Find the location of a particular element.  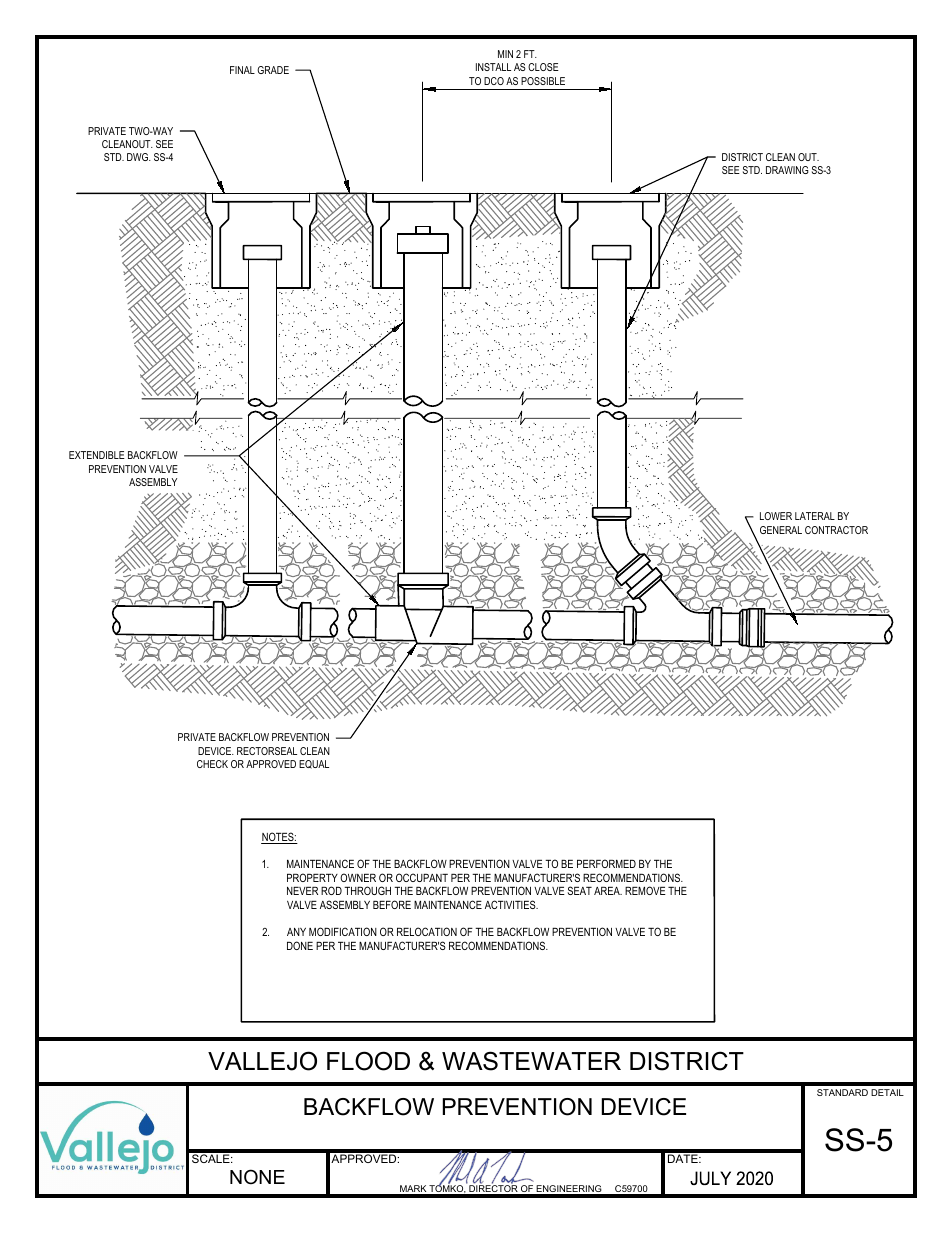

DCO is located at coordinates (494, 81).
